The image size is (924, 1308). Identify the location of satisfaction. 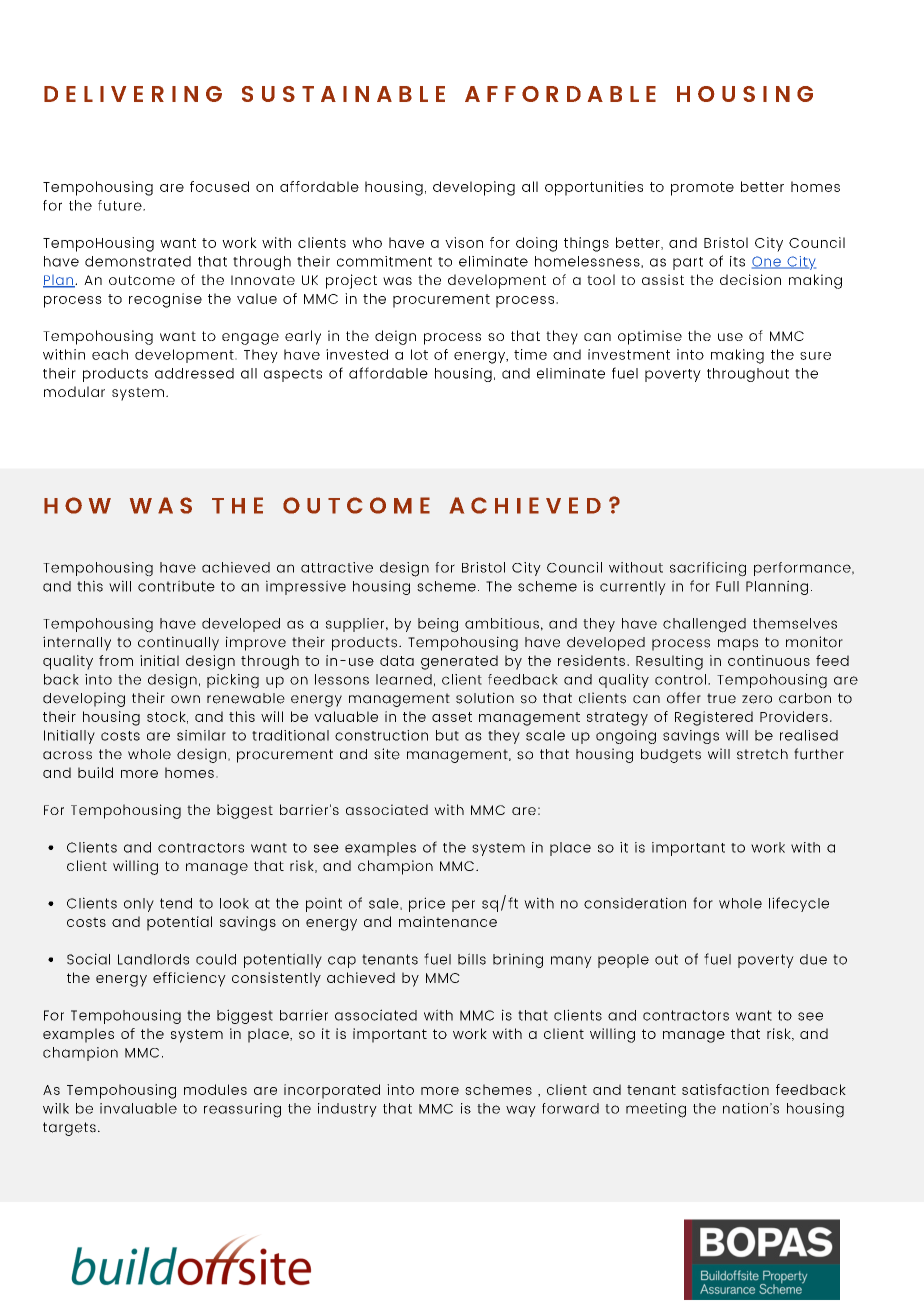
(725, 1089).
